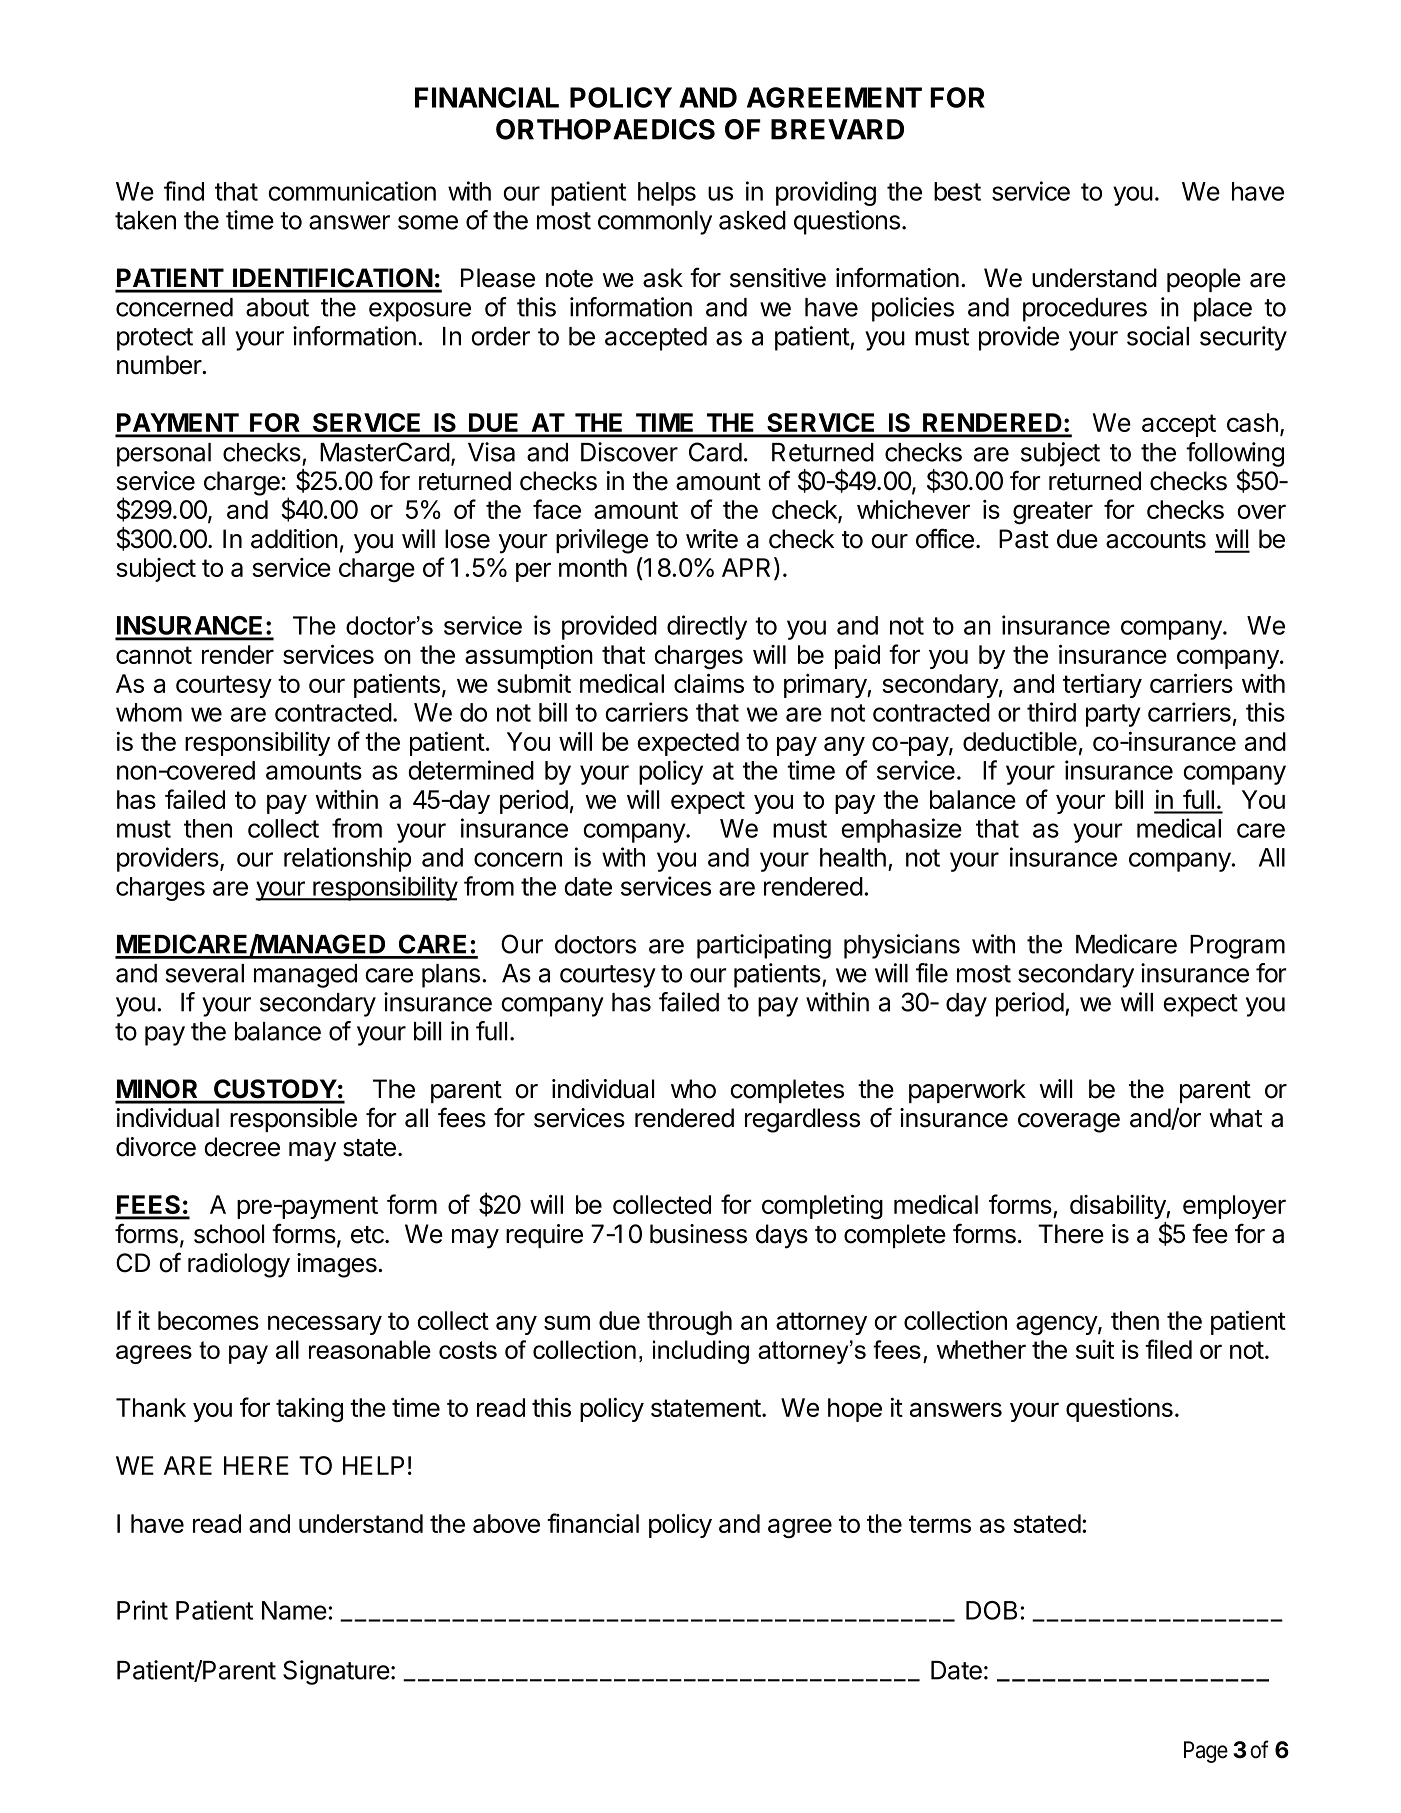  Describe the element at coordinates (1234, 1207) in the screenshot. I see `employer` at that location.
